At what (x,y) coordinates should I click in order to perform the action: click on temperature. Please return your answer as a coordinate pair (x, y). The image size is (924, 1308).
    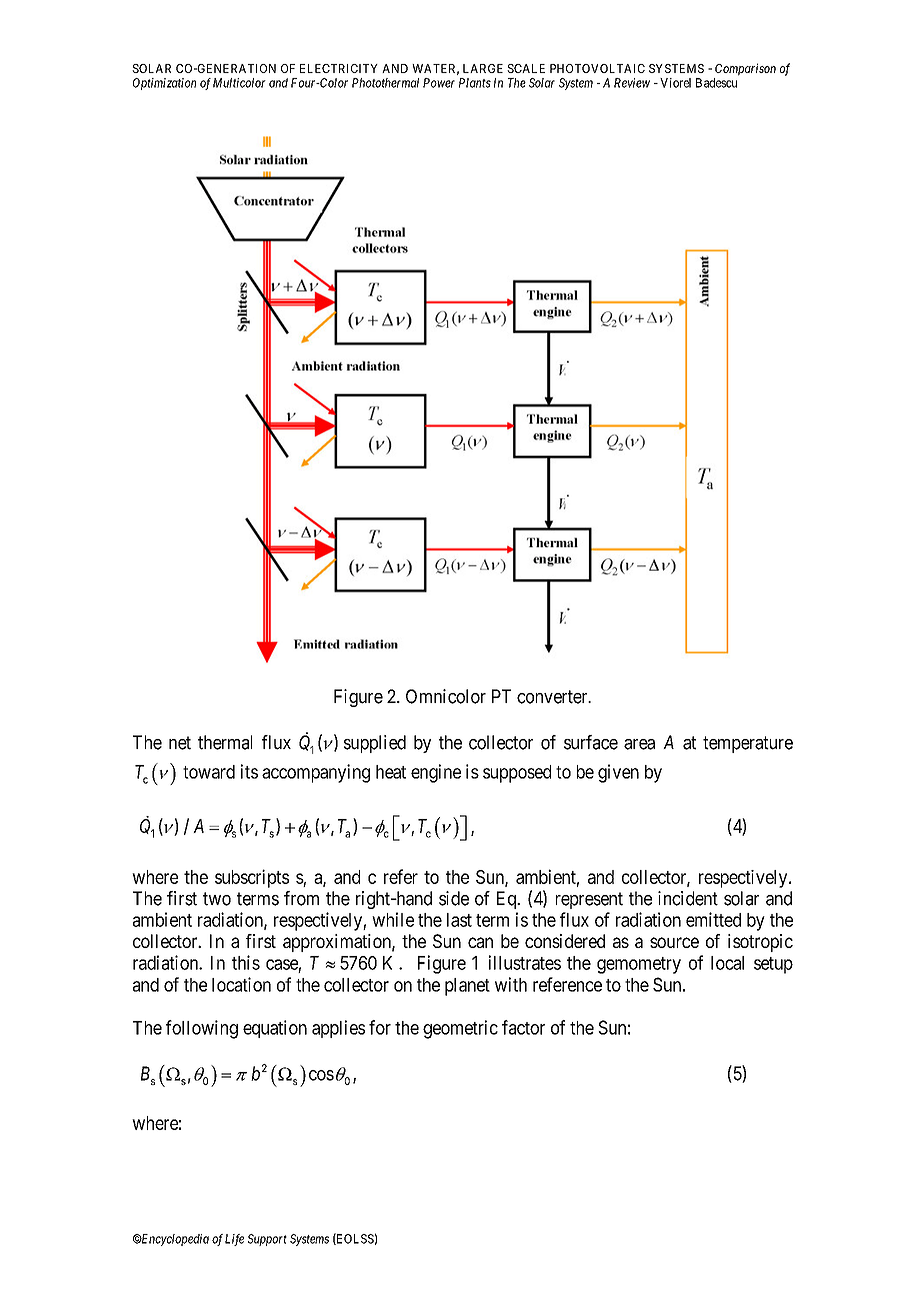
    Looking at the image, I should click on (748, 744).
